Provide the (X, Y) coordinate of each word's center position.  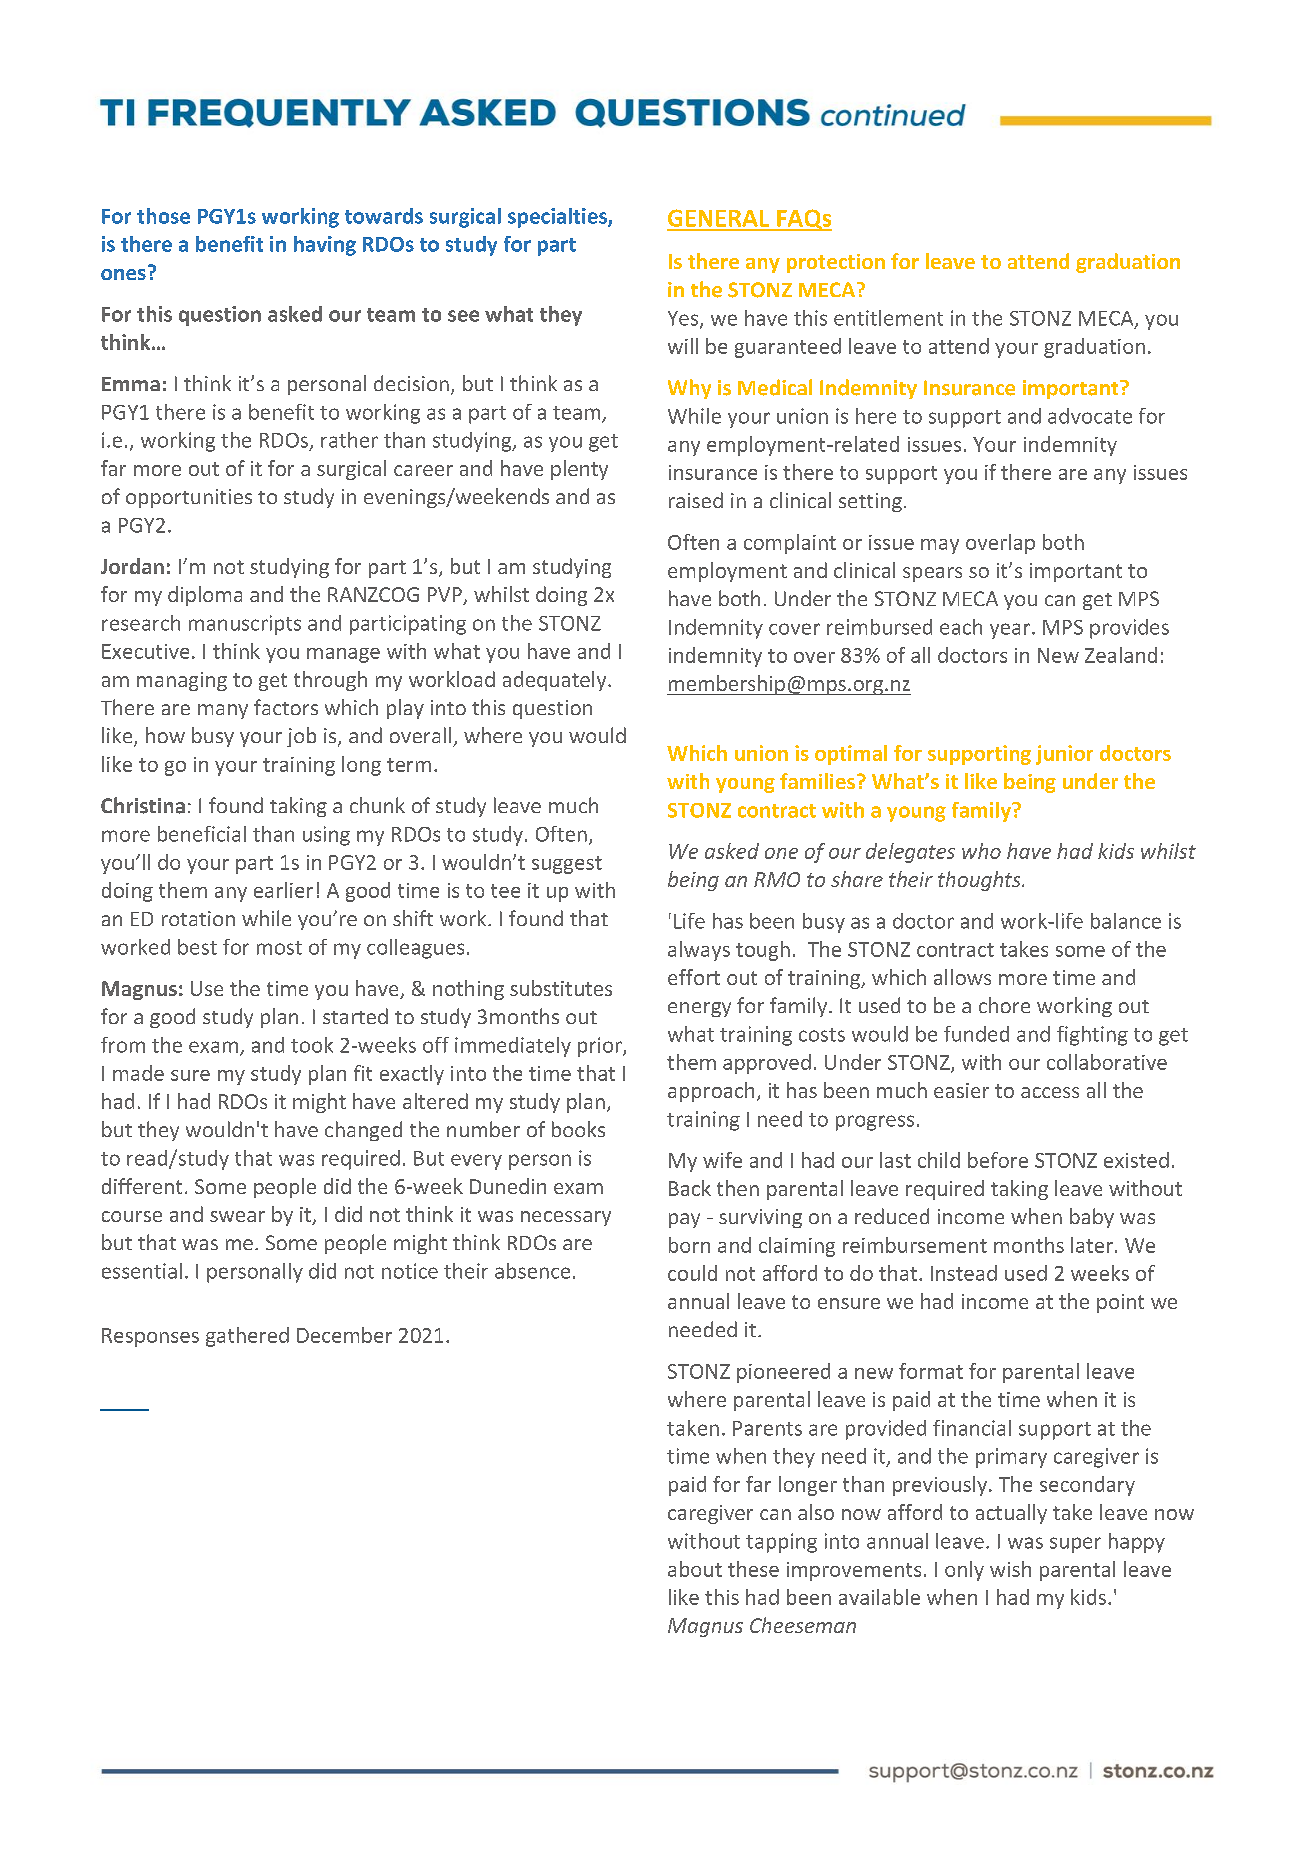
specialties (558, 218)
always (699, 951)
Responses (150, 1337)
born (689, 1245)
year (1010, 631)
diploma (205, 596)
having (325, 246)
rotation (198, 918)
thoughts (980, 881)
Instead (964, 1273)
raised (696, 500)
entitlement (888, 318)
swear (237, 1216)
